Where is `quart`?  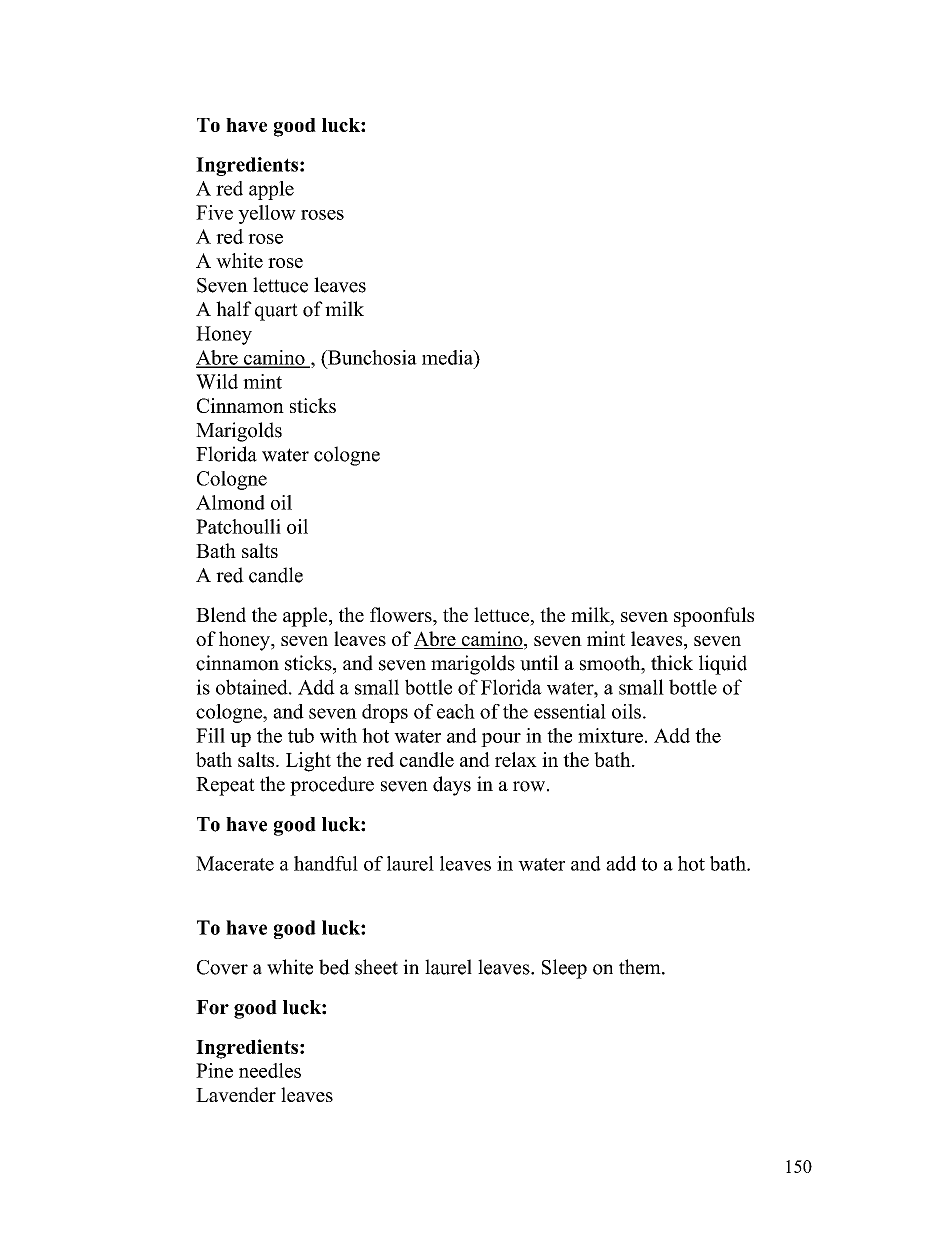
quart is located at coordinates (276, 312).
